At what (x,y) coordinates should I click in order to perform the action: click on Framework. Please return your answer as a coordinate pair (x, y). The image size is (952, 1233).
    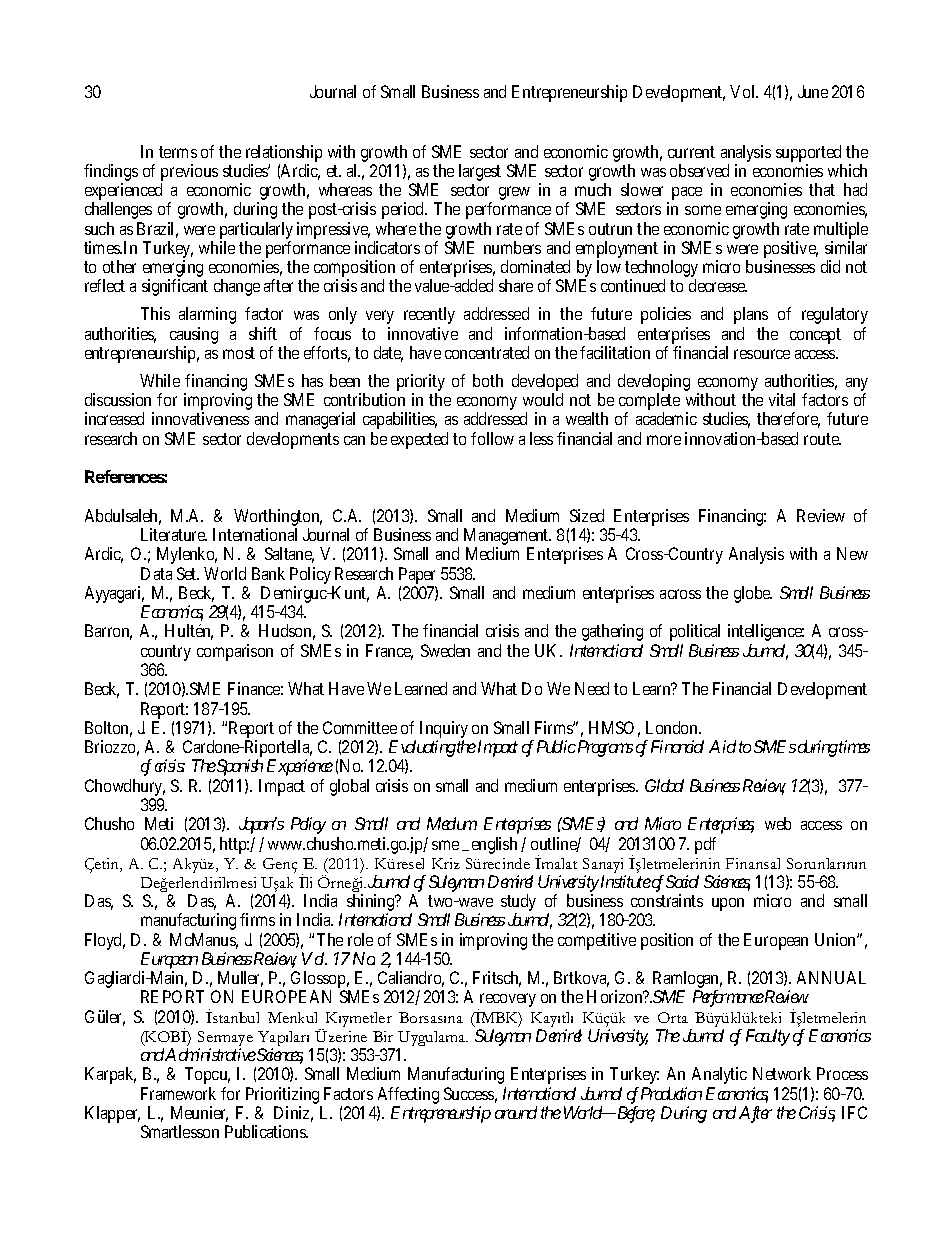
    Looking at the image, I should click on (178, 1093).
